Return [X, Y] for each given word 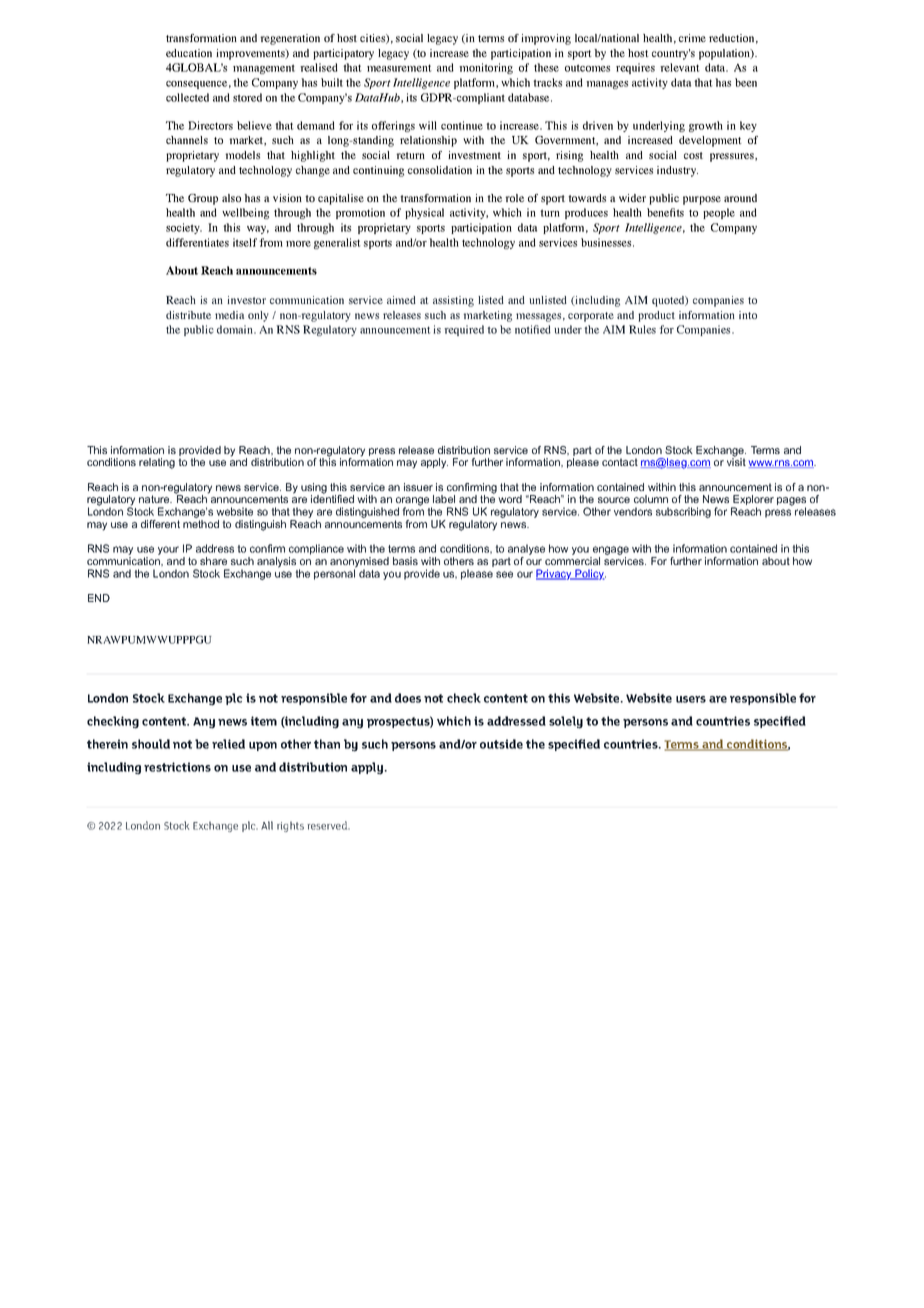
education [189, 53]
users [691, 699]
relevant [680, 67]
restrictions [177, 767]
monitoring [486, 68]
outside [501, 744]
